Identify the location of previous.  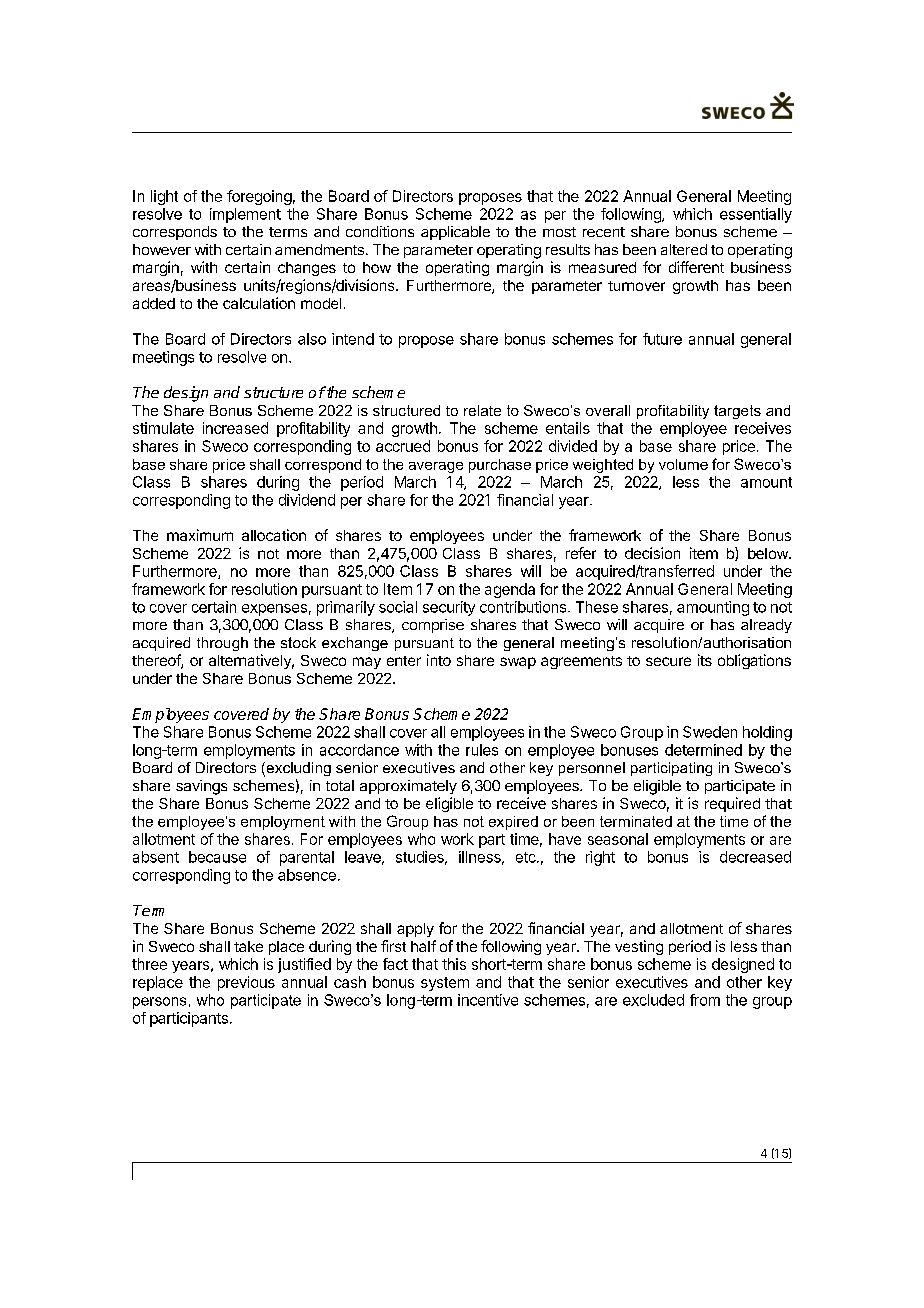
(246, 983).
